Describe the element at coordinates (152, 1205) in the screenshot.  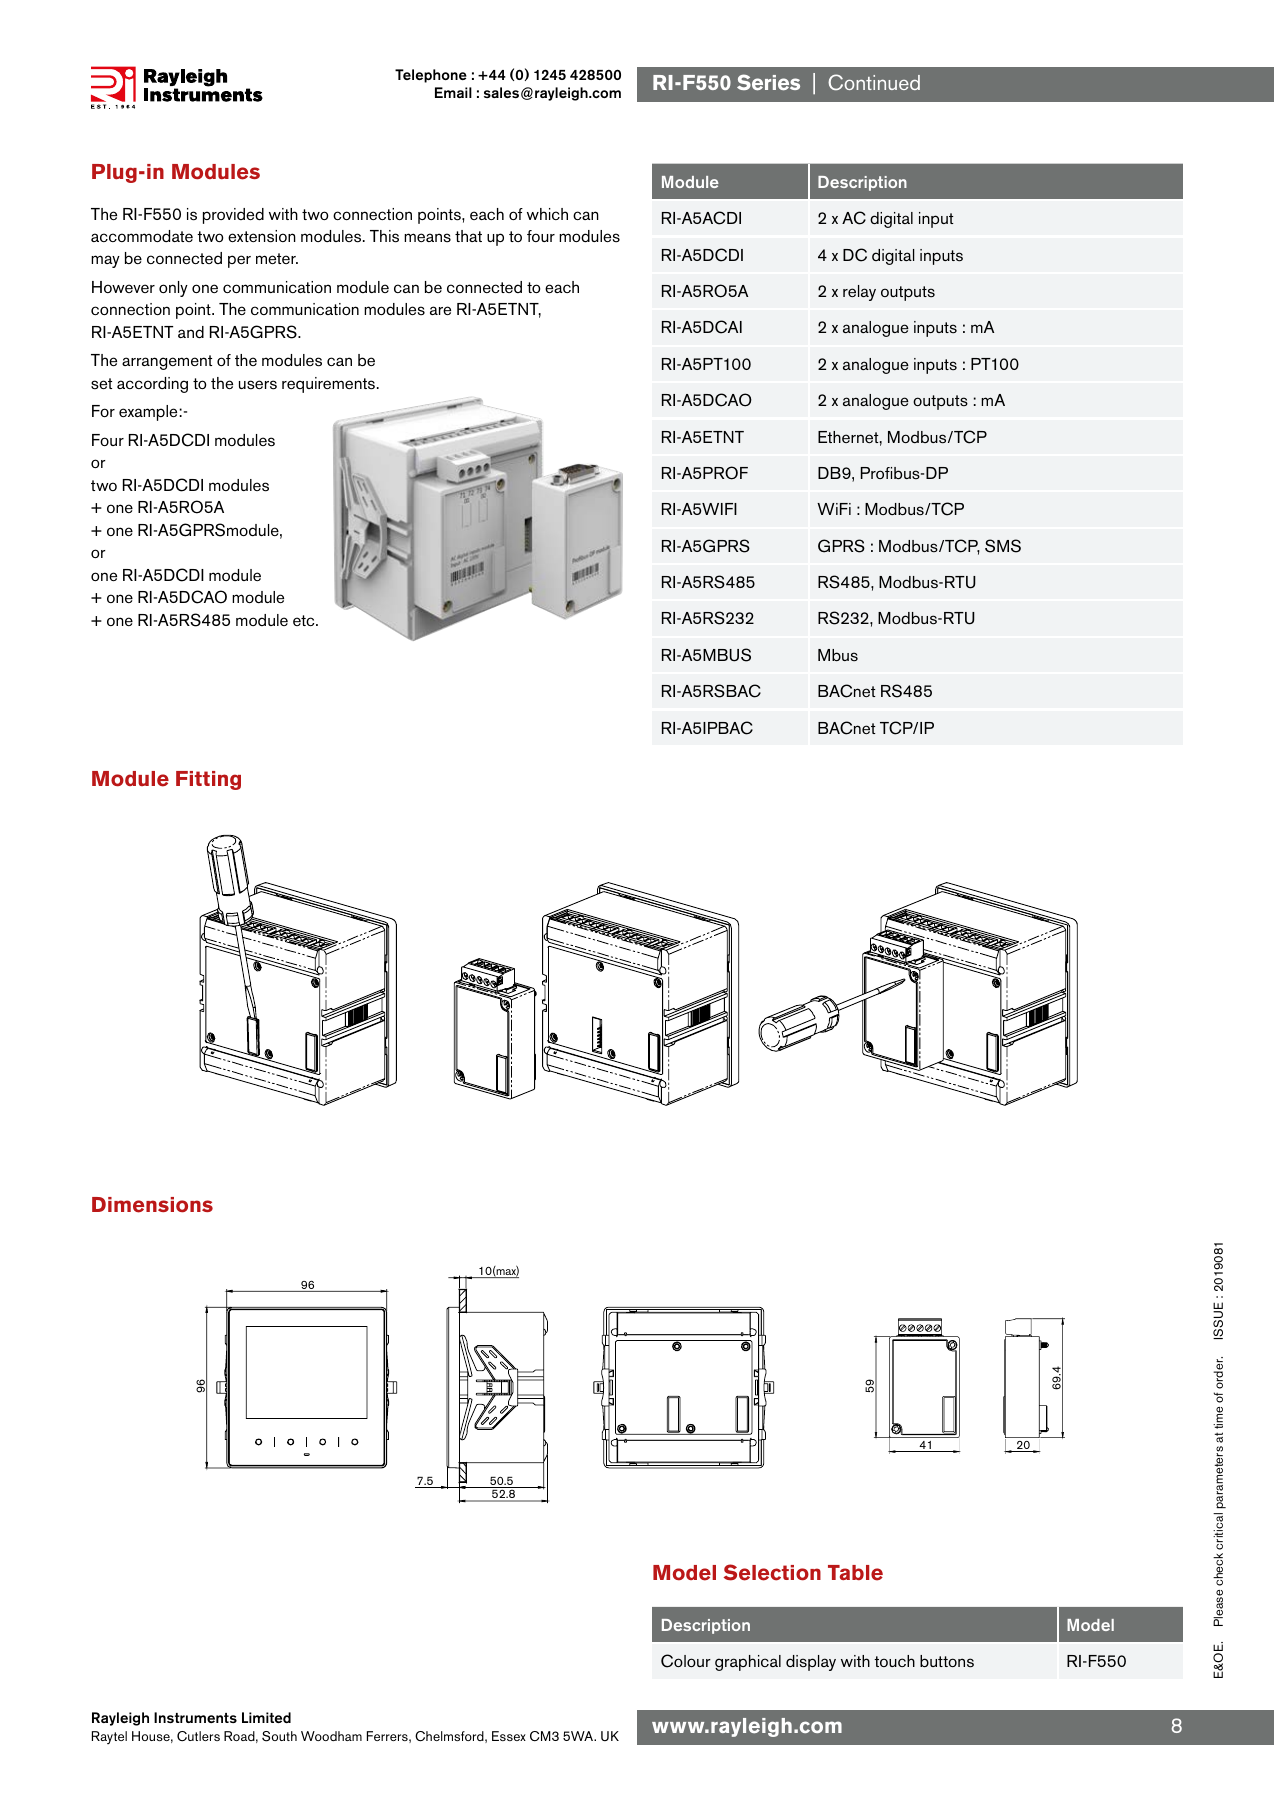
I see `Dimensions` at that location.
